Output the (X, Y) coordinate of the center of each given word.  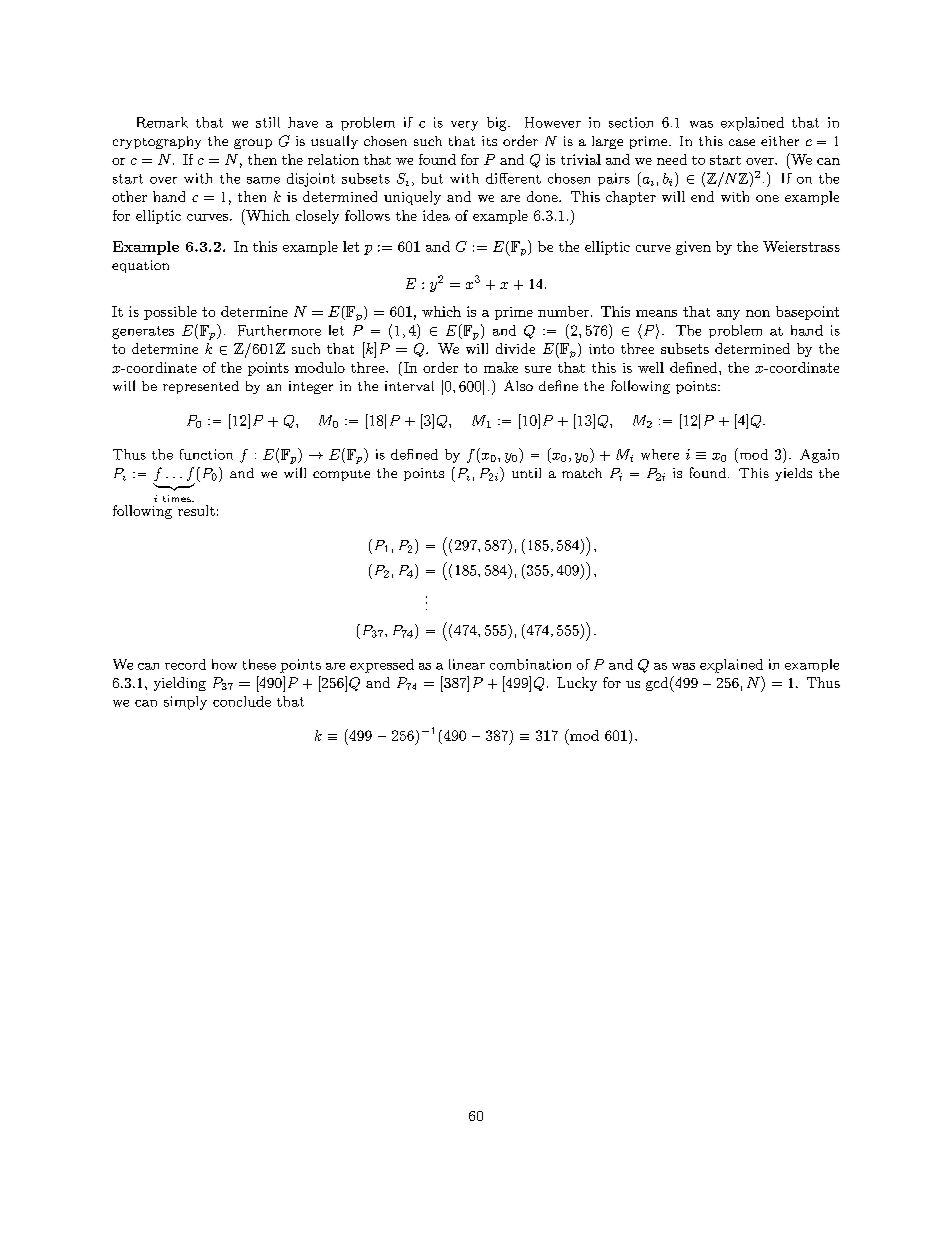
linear (467, 664)
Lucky (577, 684)
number (563, 311)
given (693, 248)
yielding (180, 684)
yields (793, 474)
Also (518, 385)
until (526, 473)
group (253, 144)
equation (140, 266)
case (742, 142)
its (489, 141)
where (660, 454)
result (196, 510)
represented (201, 387)
